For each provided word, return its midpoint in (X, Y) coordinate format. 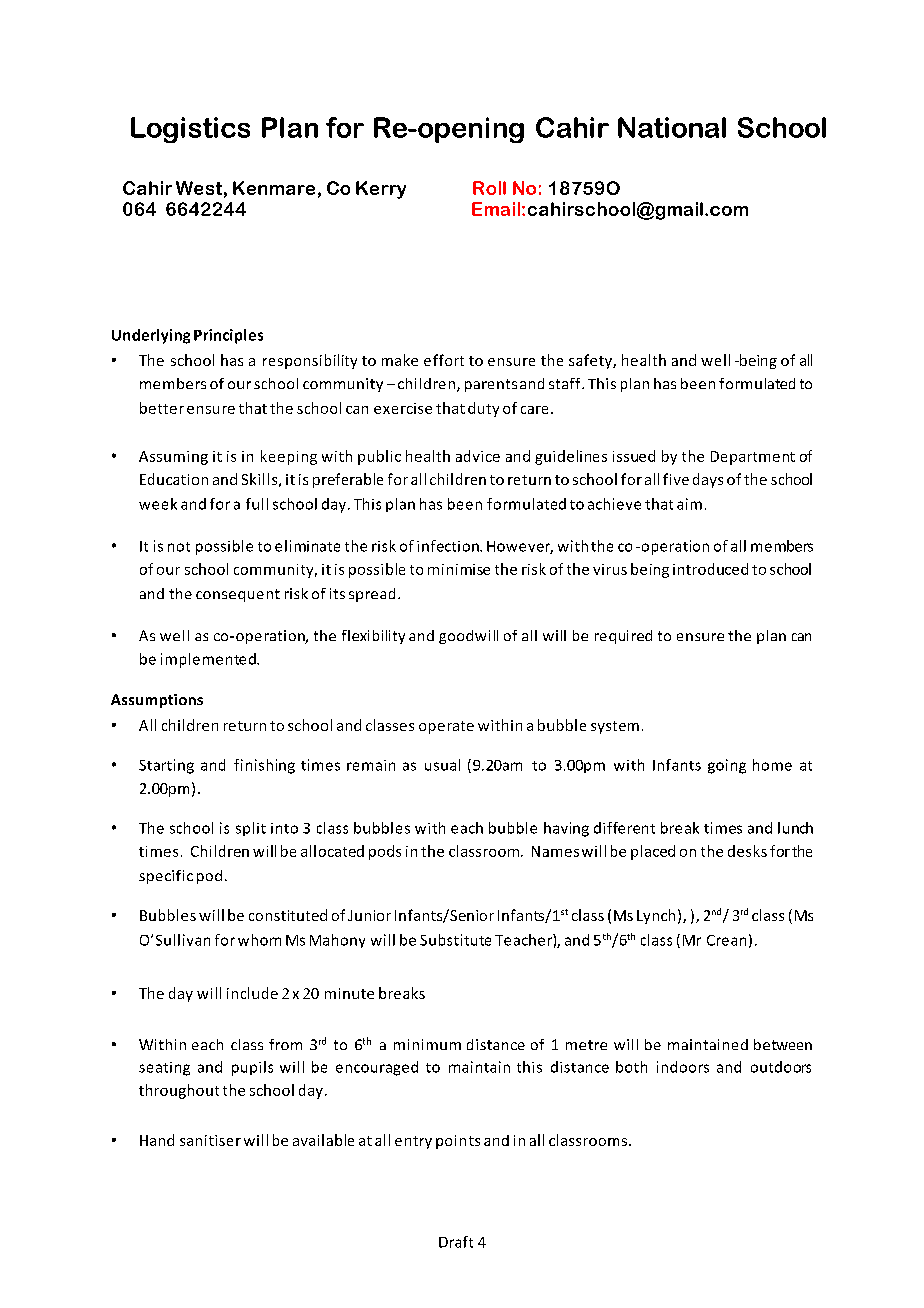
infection (449, 546)
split (251, 829)
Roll (489, 188)
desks (747, 851)
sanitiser (210, 1140)
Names (555, 851)
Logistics (190, 130)
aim (689, 504)
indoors (683, 1067)
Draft (456, 1242)
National (672, 127)
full (257, 504)
